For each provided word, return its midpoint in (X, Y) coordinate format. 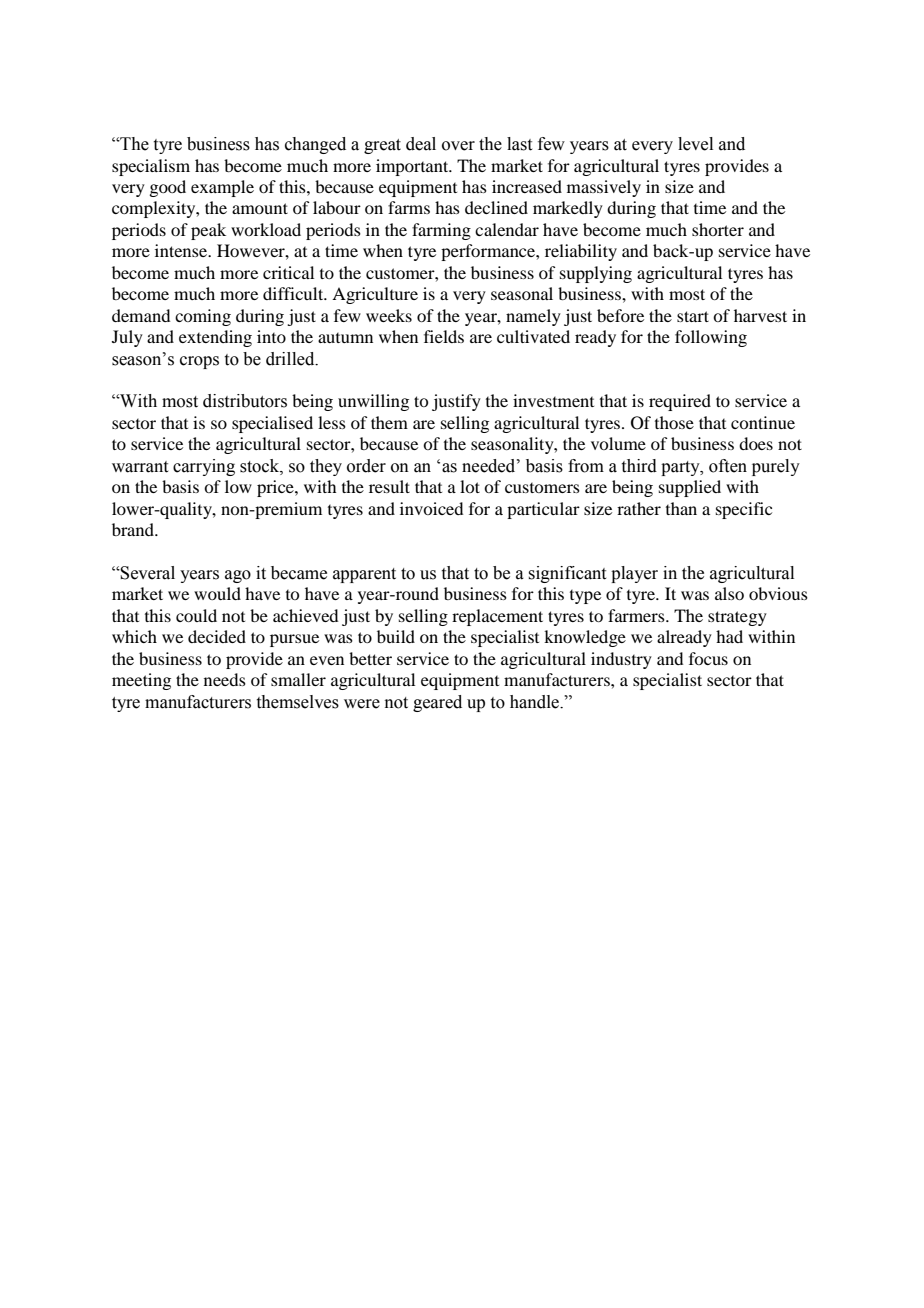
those (674, 422)
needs (225, 679)
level (695, 144)
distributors (245, 401)
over (458, 146)
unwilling (373, 402)
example (222, 188)
